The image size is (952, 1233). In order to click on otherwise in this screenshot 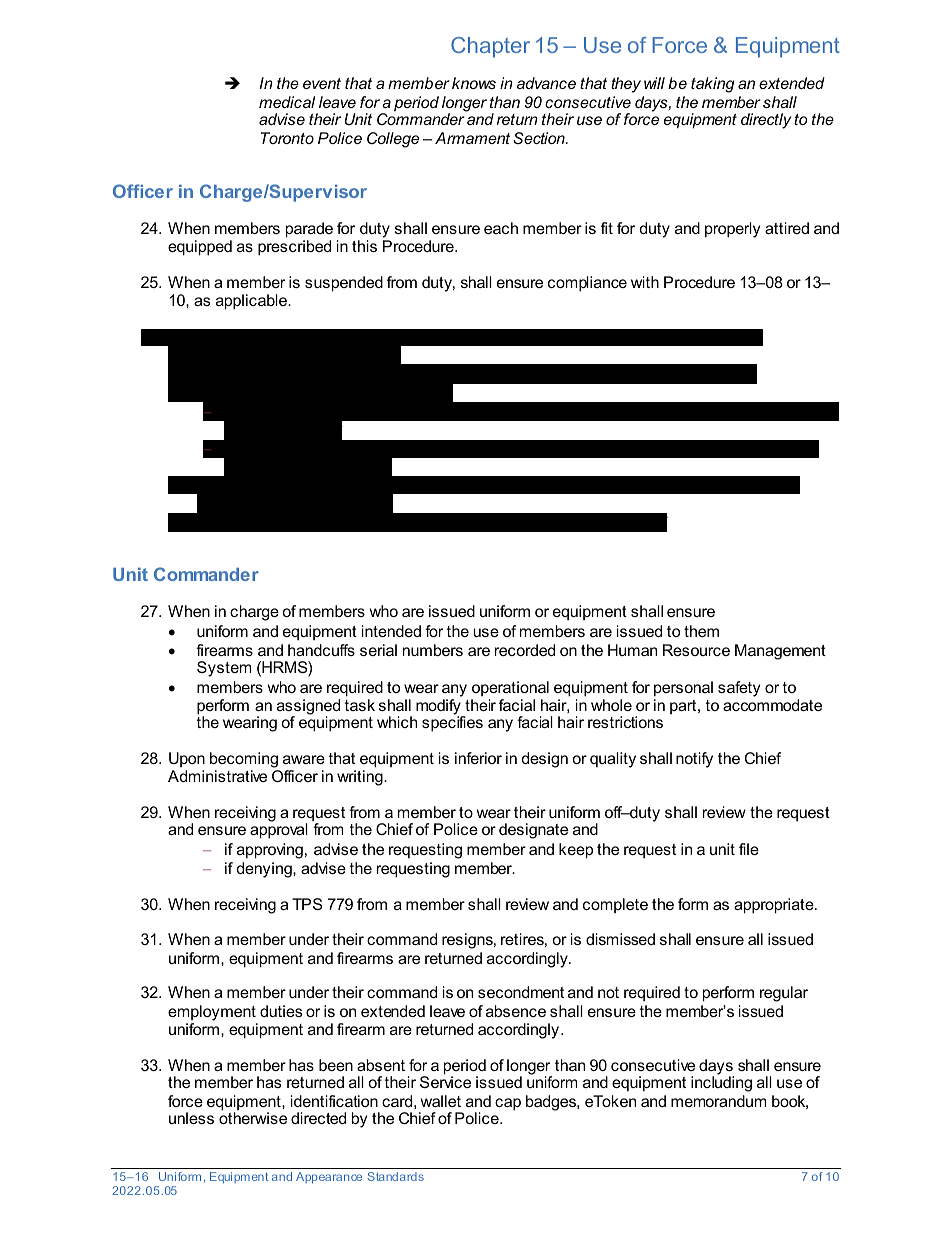, I will do `click(253, 1118)`.
